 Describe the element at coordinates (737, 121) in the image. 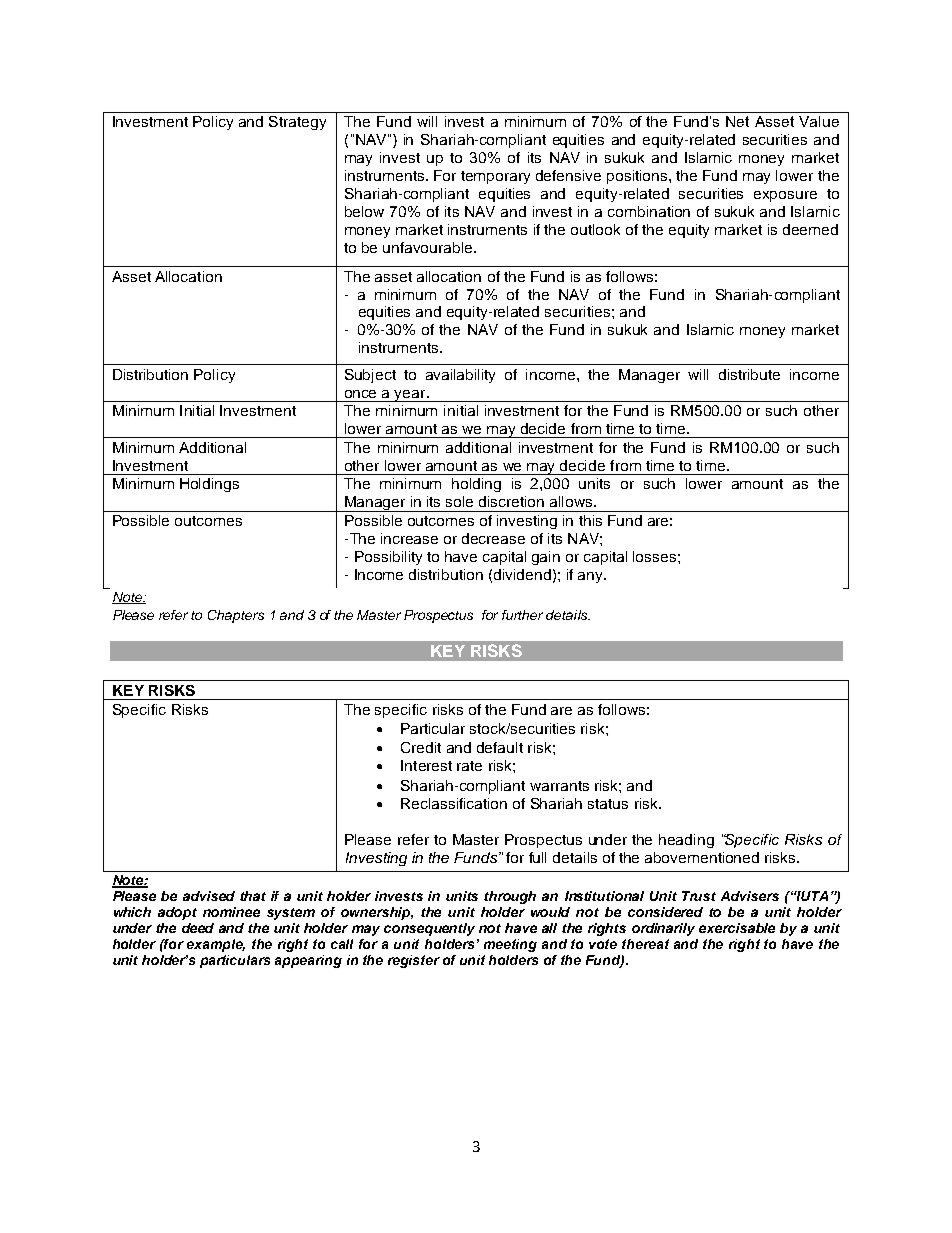

I see `Net` at that location.
